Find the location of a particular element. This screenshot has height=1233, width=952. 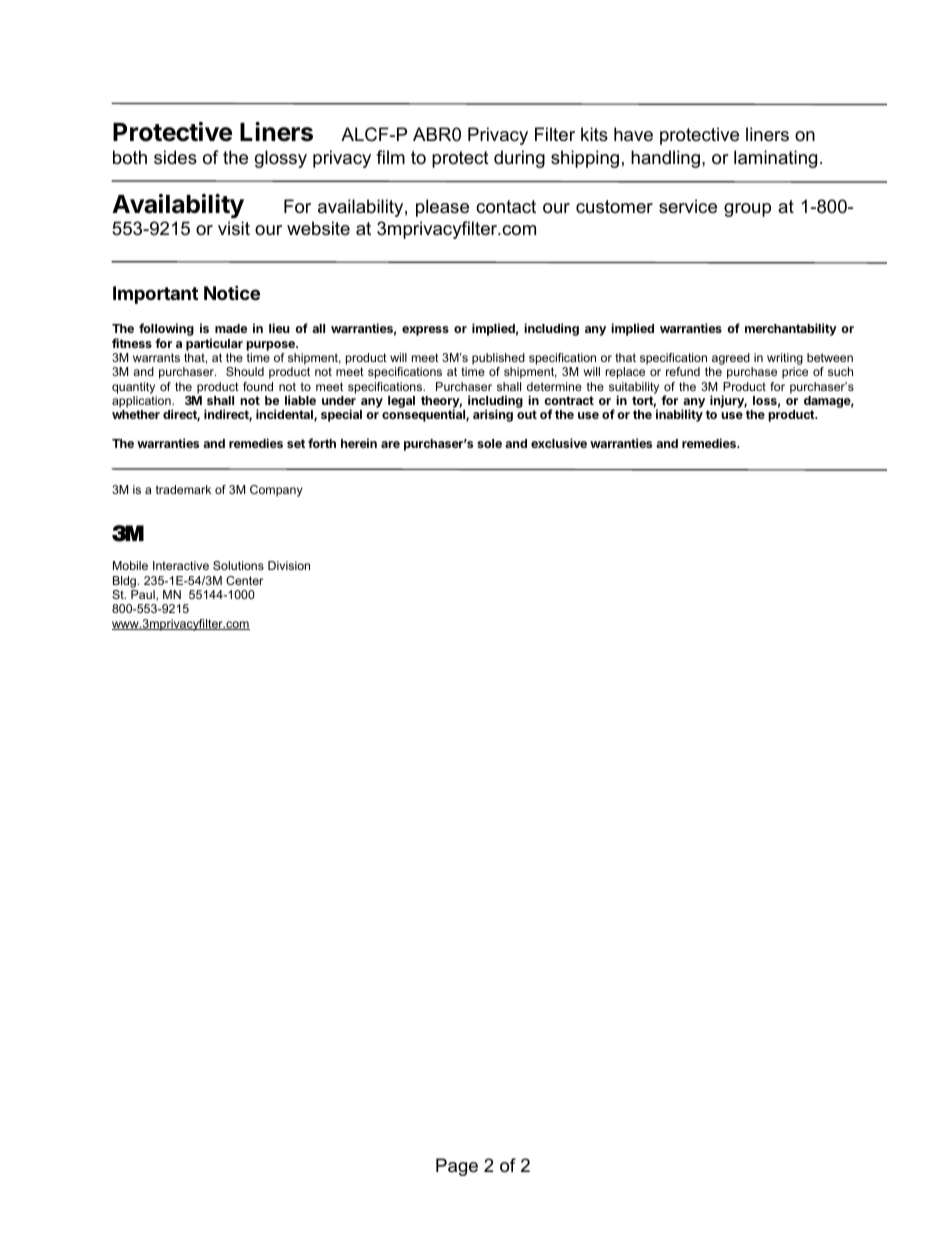

during is located at coordinates (519, 159).
